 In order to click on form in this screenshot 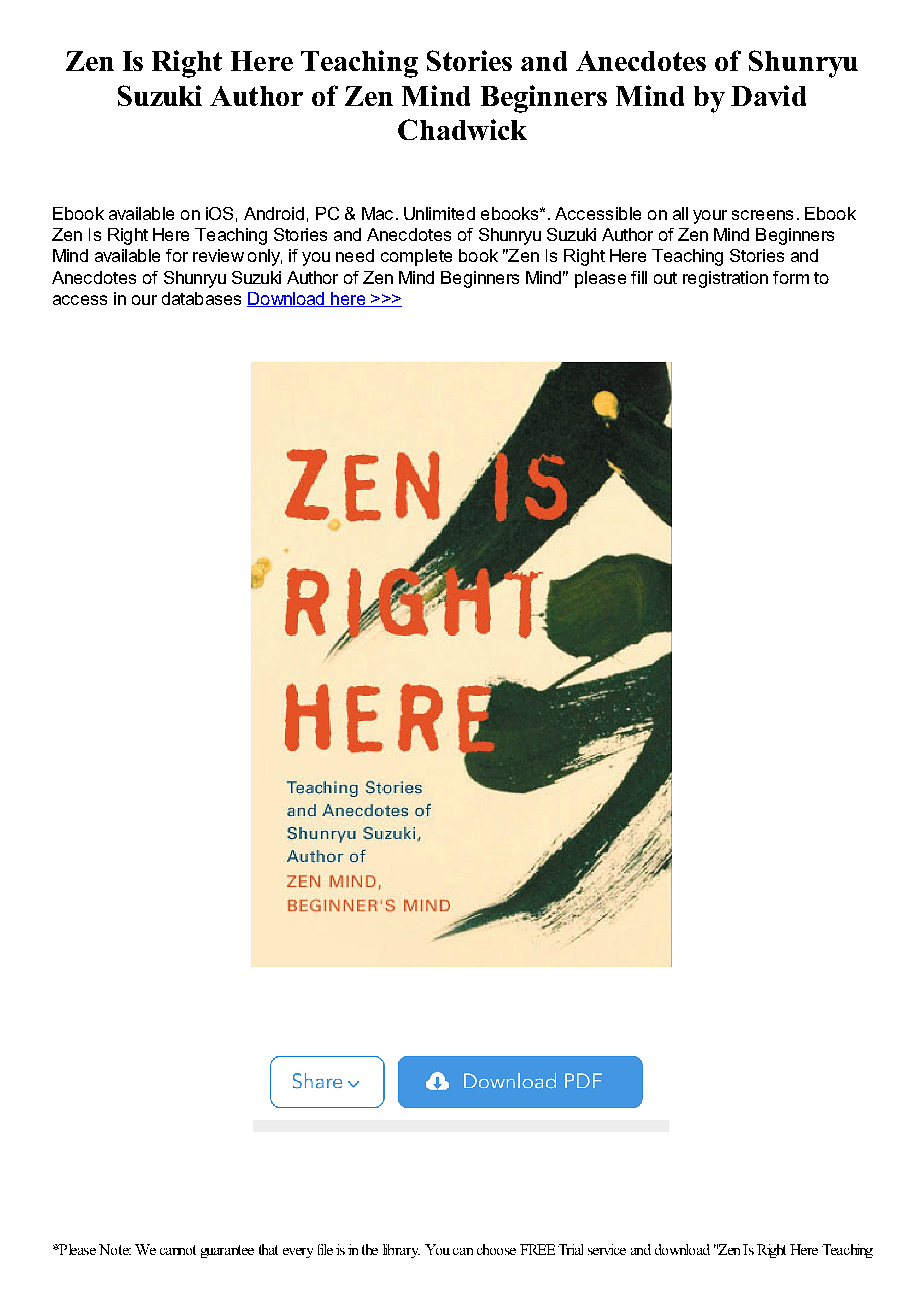, I will do `click(791, 277)`.
